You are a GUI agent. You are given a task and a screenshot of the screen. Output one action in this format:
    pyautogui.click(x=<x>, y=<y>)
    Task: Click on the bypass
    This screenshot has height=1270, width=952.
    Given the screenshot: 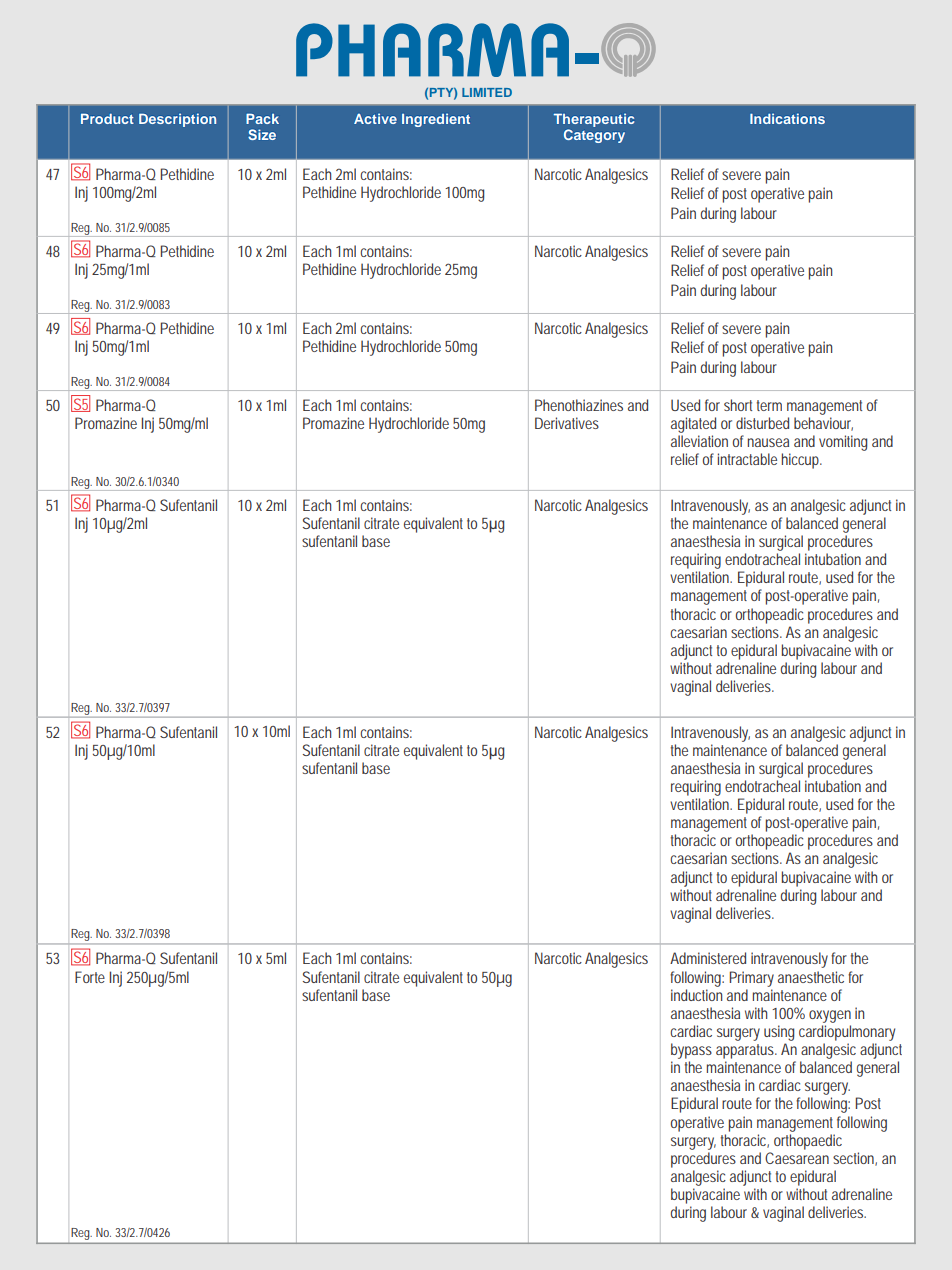 What is the action you would take?
    pyautogui.click(x=691, y=1051)
